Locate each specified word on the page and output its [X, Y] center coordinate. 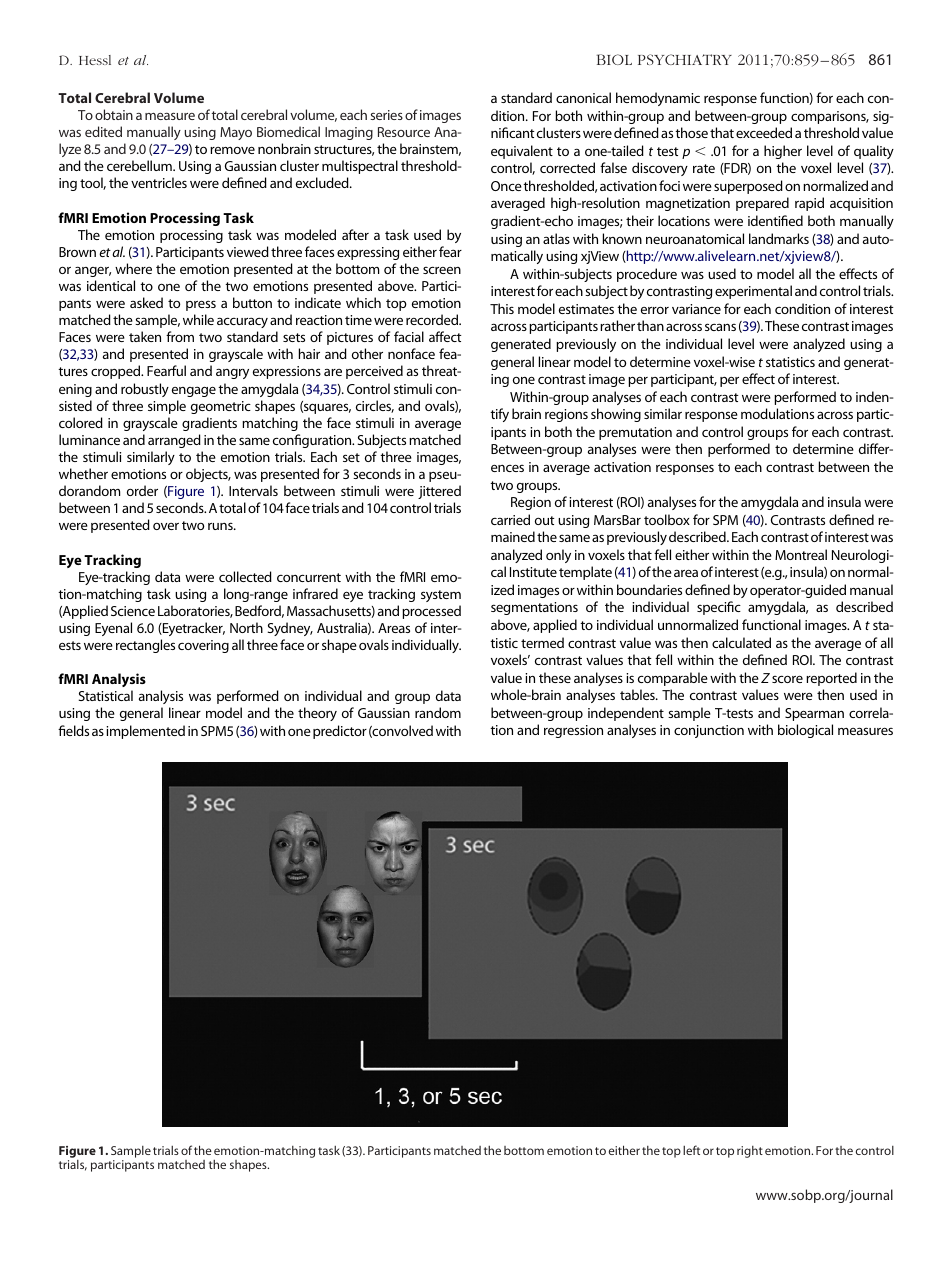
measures [865, 731]
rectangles [145, 646]
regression [573, 731]
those [691, 132]
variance [696, 309]
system [441, 596]
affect [445, 336]
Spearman [814, 714]
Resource [404, 132]
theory [317, 714]
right [750, 1152]
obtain [114, 114]
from [180, 336]
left [691, 1150]
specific [719, 608]
